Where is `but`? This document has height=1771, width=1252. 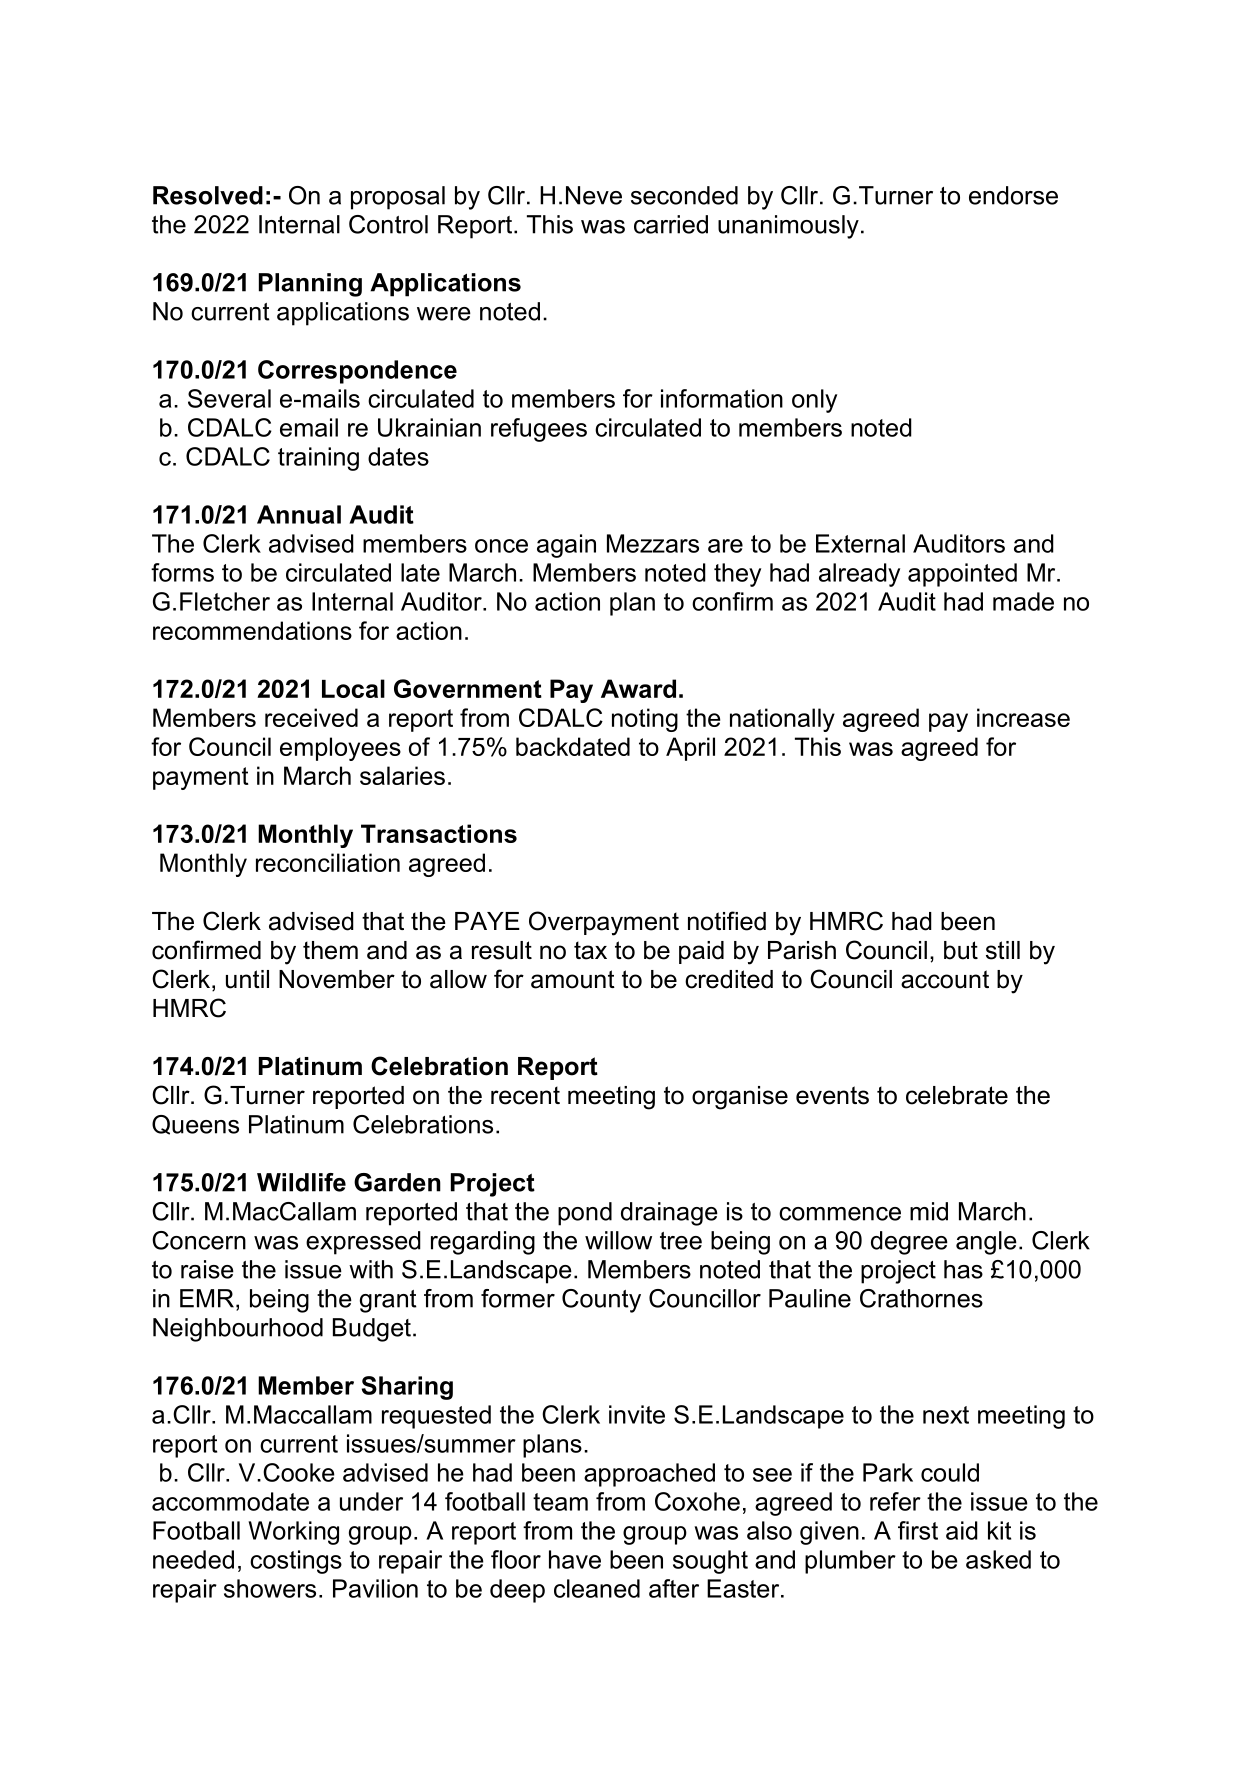 but is located at coordinates (961, 950).
